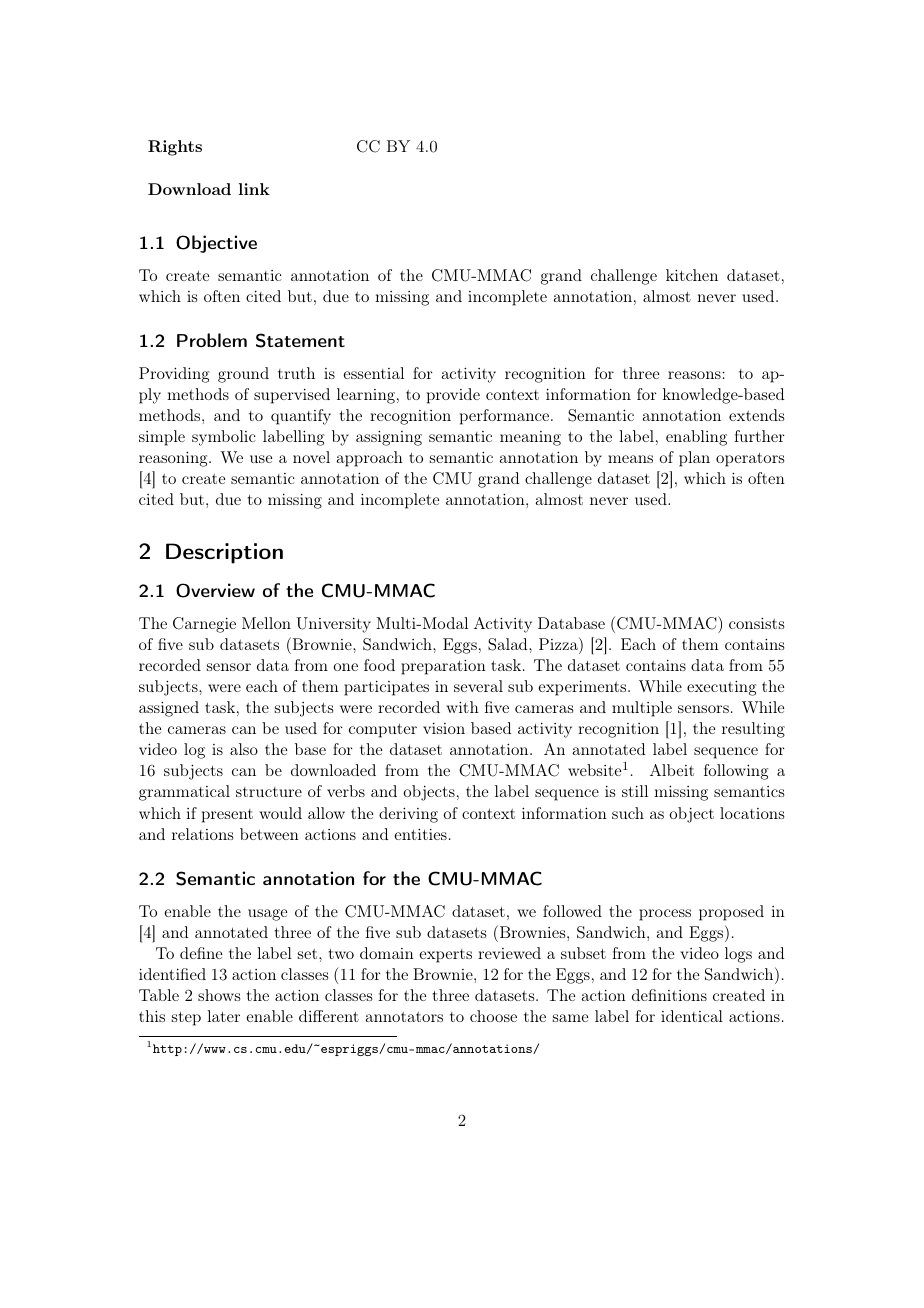 The width and height of the screenshot is (924, 1308). What do you see at coordinates (493, 1016) in the screenshot?
I see `choose` at bounding box center [493, 1016].
